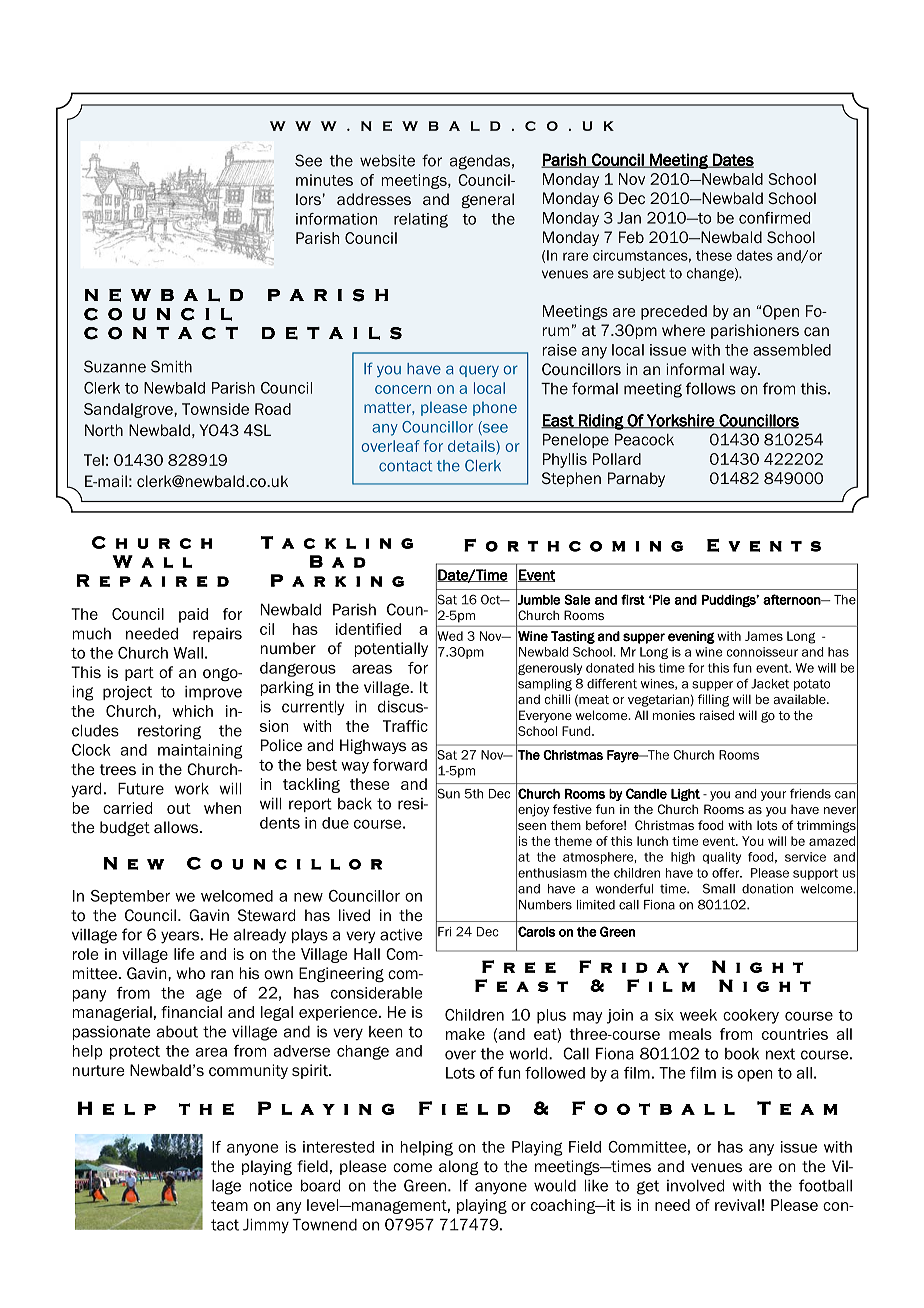 This image has width=924, height=1308. Describe the element at coordinates (94, 460) in the image. I see `Tel` at that location.
